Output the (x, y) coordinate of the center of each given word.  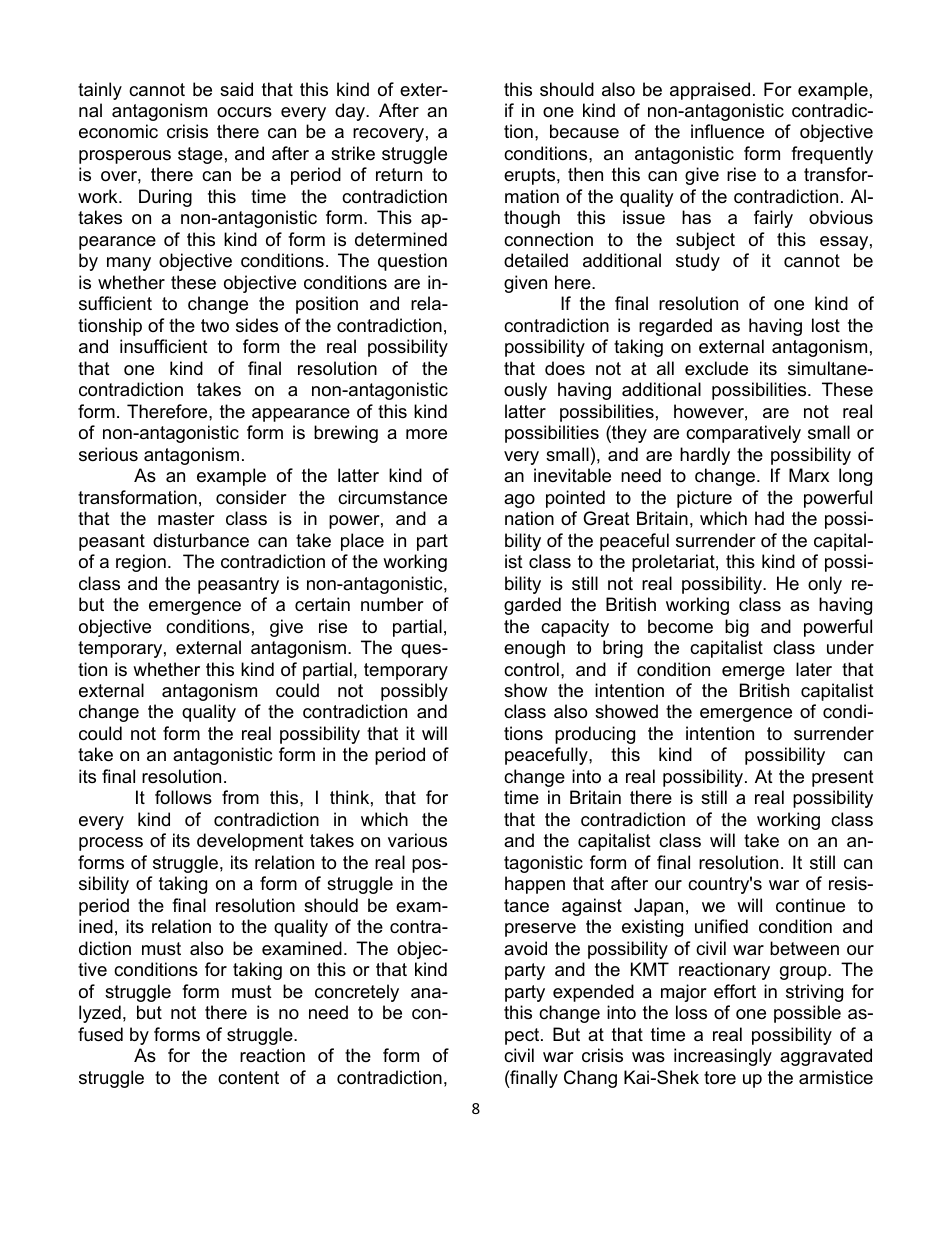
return (399, 174)
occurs (244, 112)
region (141, 563)
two (215, 326)
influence (727, 131)
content (248, 1078)
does (565, 368)
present (843, 778)
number (392, 604)
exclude (716, 368)
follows (183, 797)
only (825, 585)
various (417, 840)
